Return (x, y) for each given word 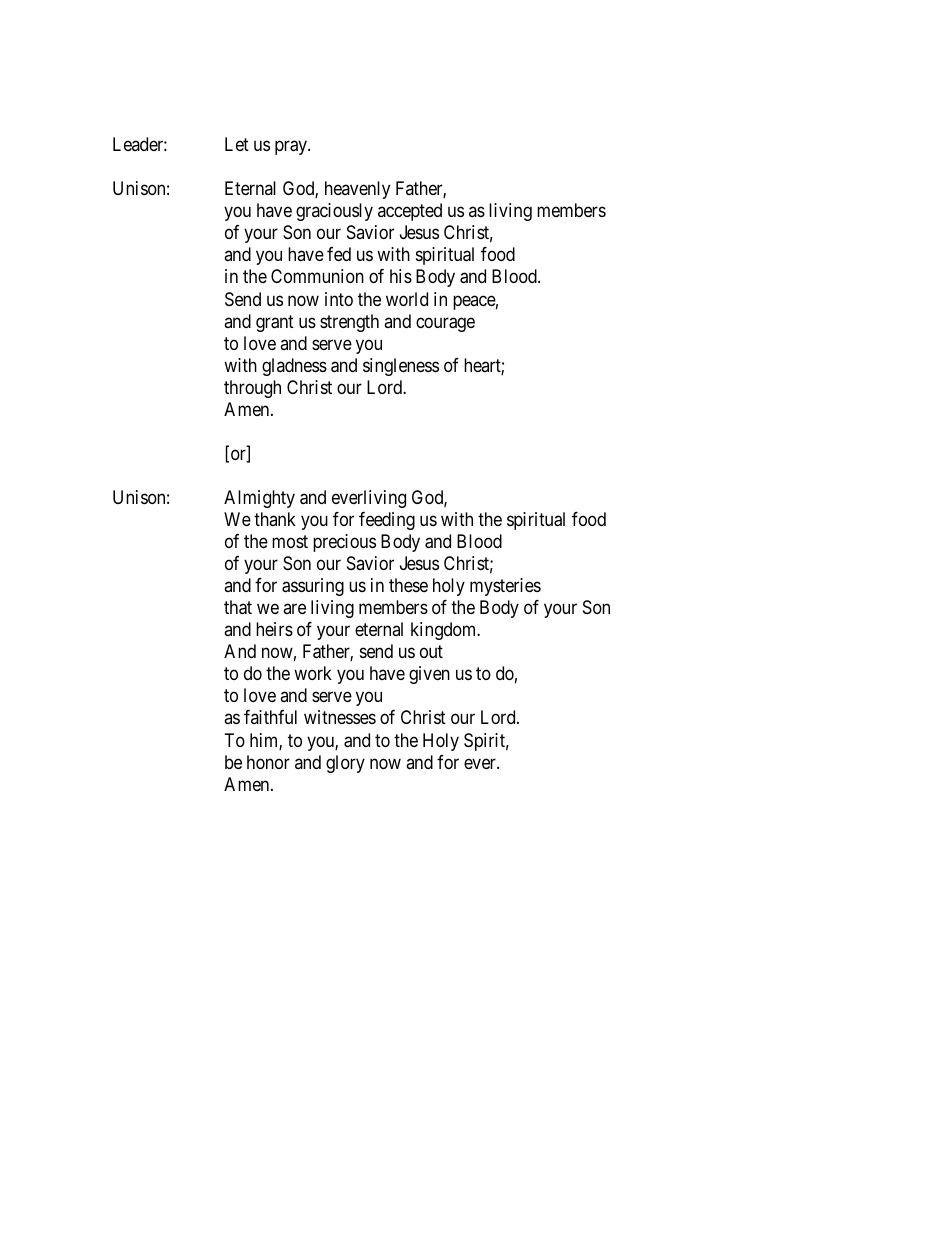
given (429, 675)
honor (268, 762)
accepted (410, 212)
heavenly (357, 190)
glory (345, 764)
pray (292, 148)
